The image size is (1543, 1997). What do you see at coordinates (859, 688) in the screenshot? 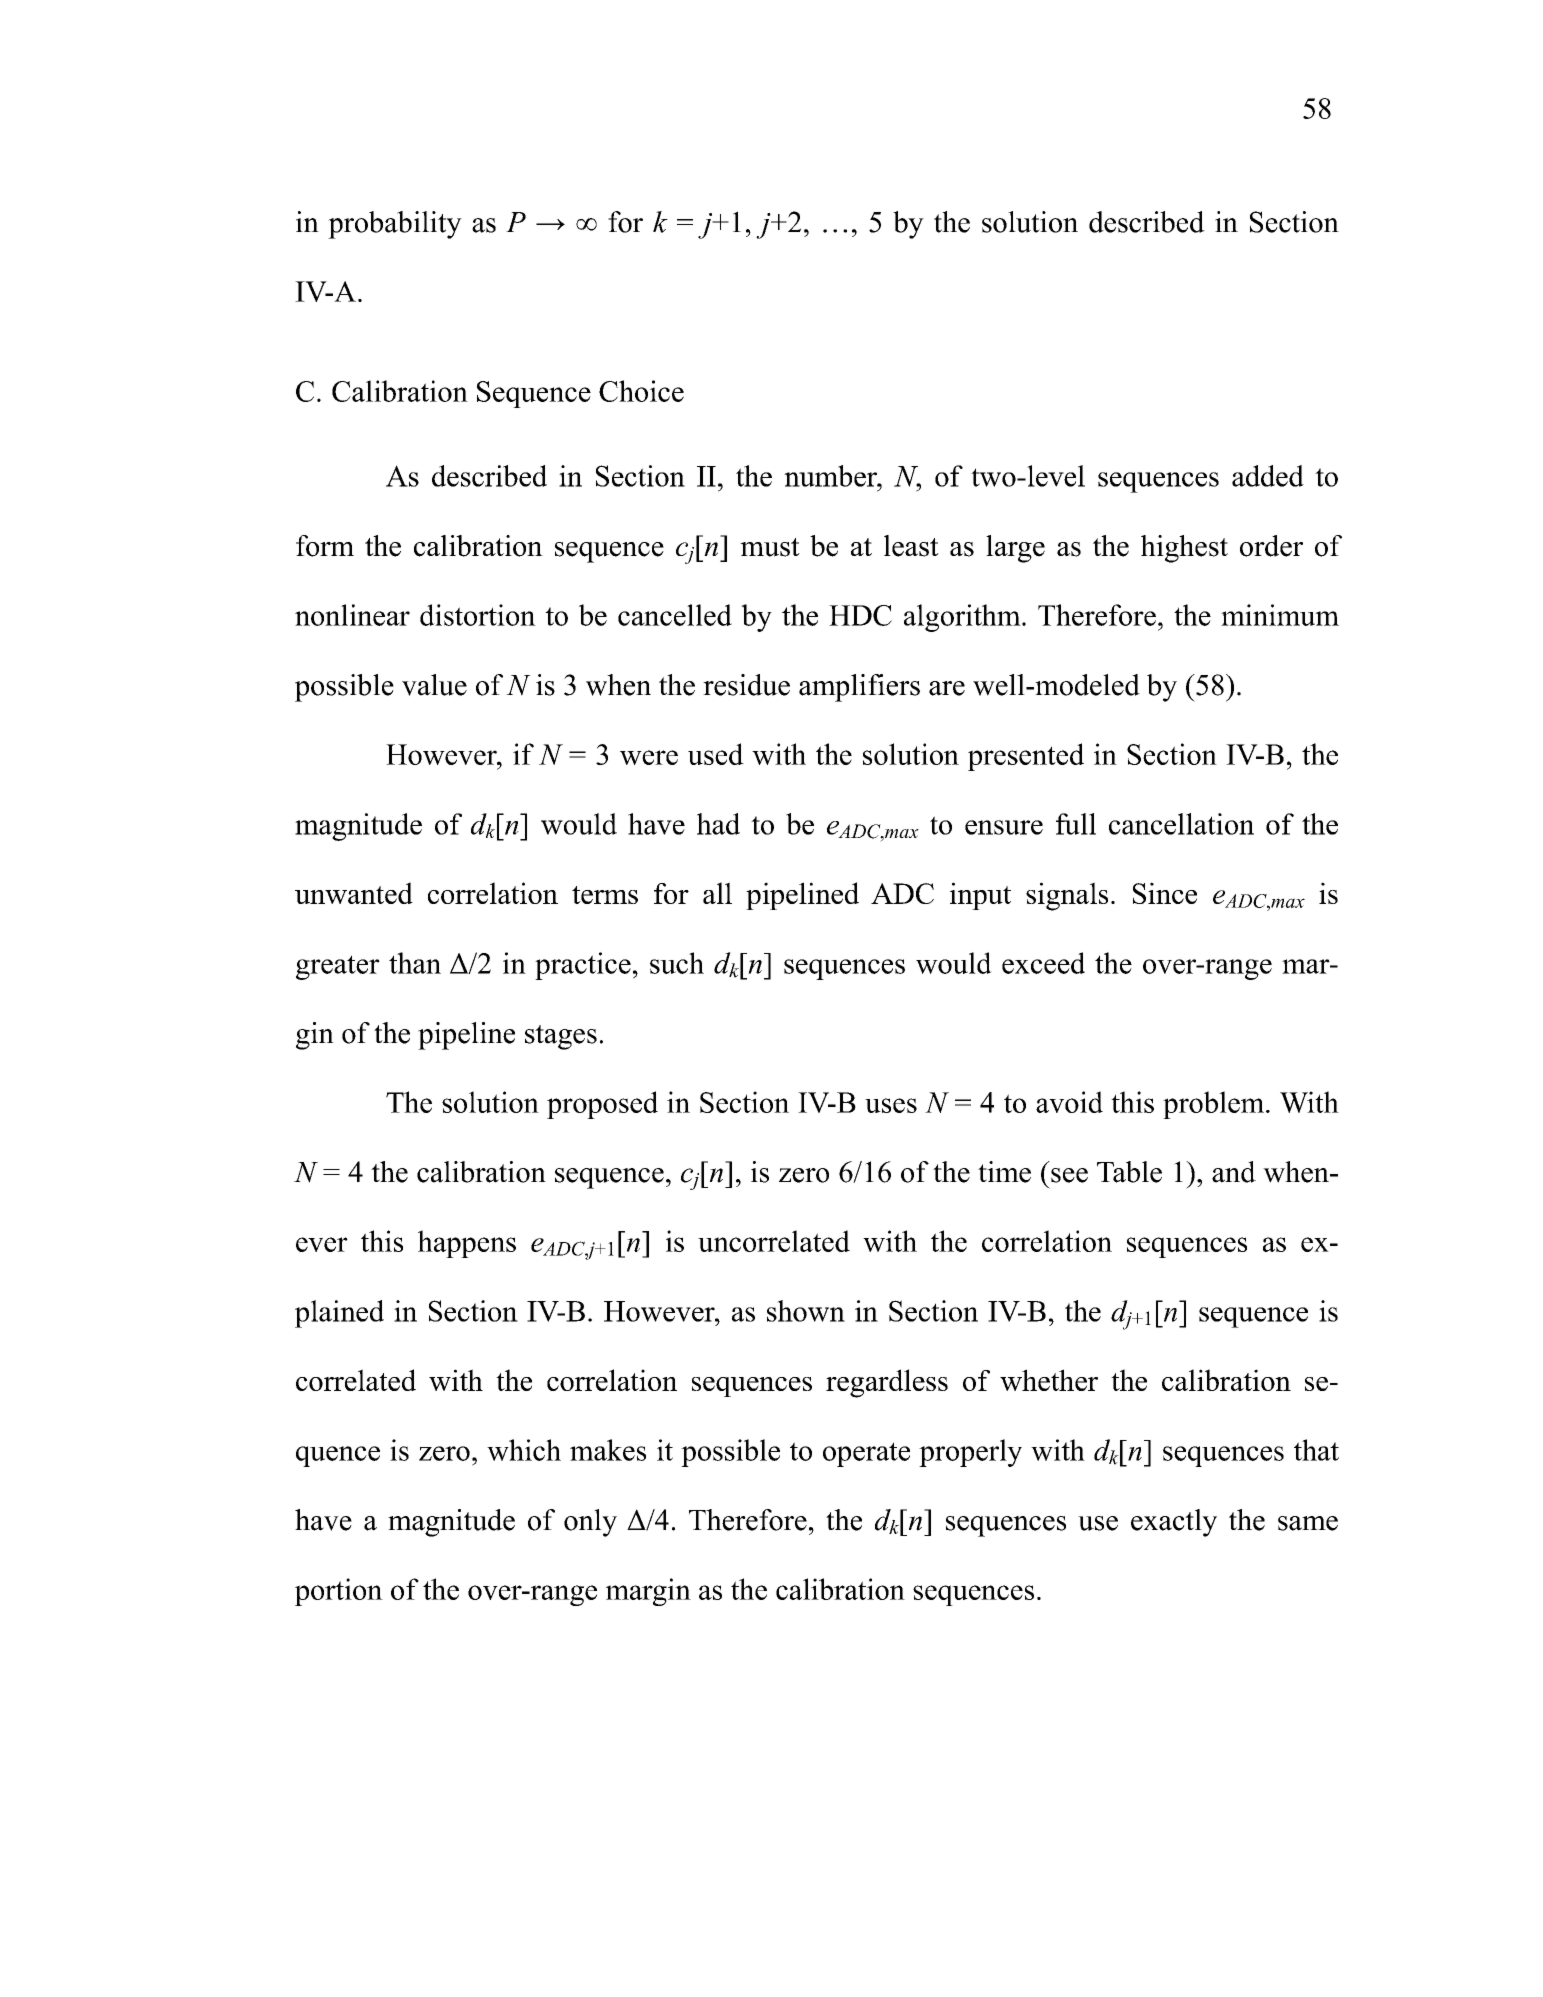
I see `amplifiers` at bounding box center [859, 688].
